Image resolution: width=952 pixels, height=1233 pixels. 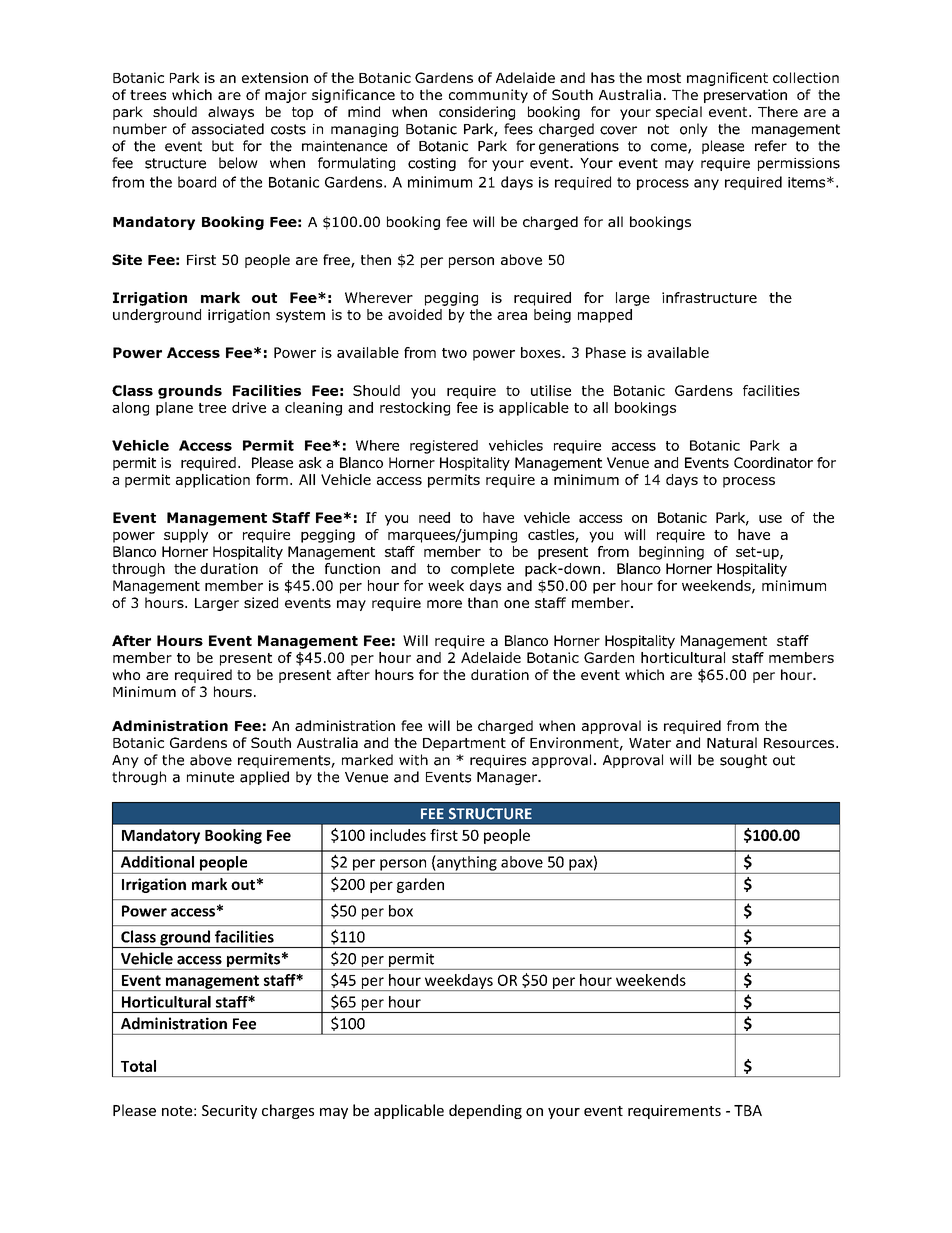 What do you see at coordinates (464, 744) in the page?
I see `Department` at bounding box center [464, 744].
